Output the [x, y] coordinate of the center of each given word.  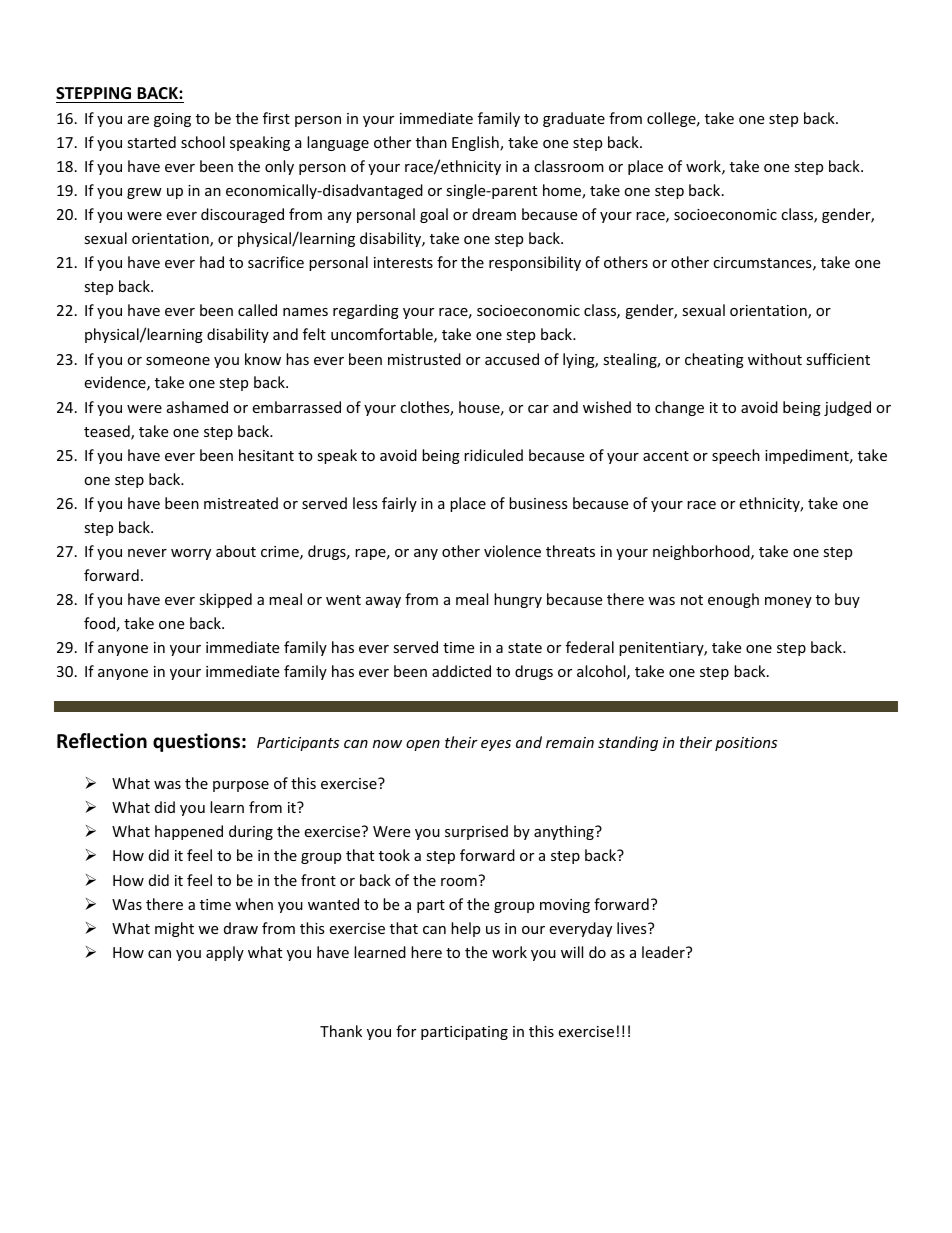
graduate [574, 119]
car [538, 409]
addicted [461, 671]
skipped [225, 600]
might [174, 929]
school [203, 142]
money [788, 602]
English [476, 143]
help [465, 929]
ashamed [197, 407]
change [679, 408]
